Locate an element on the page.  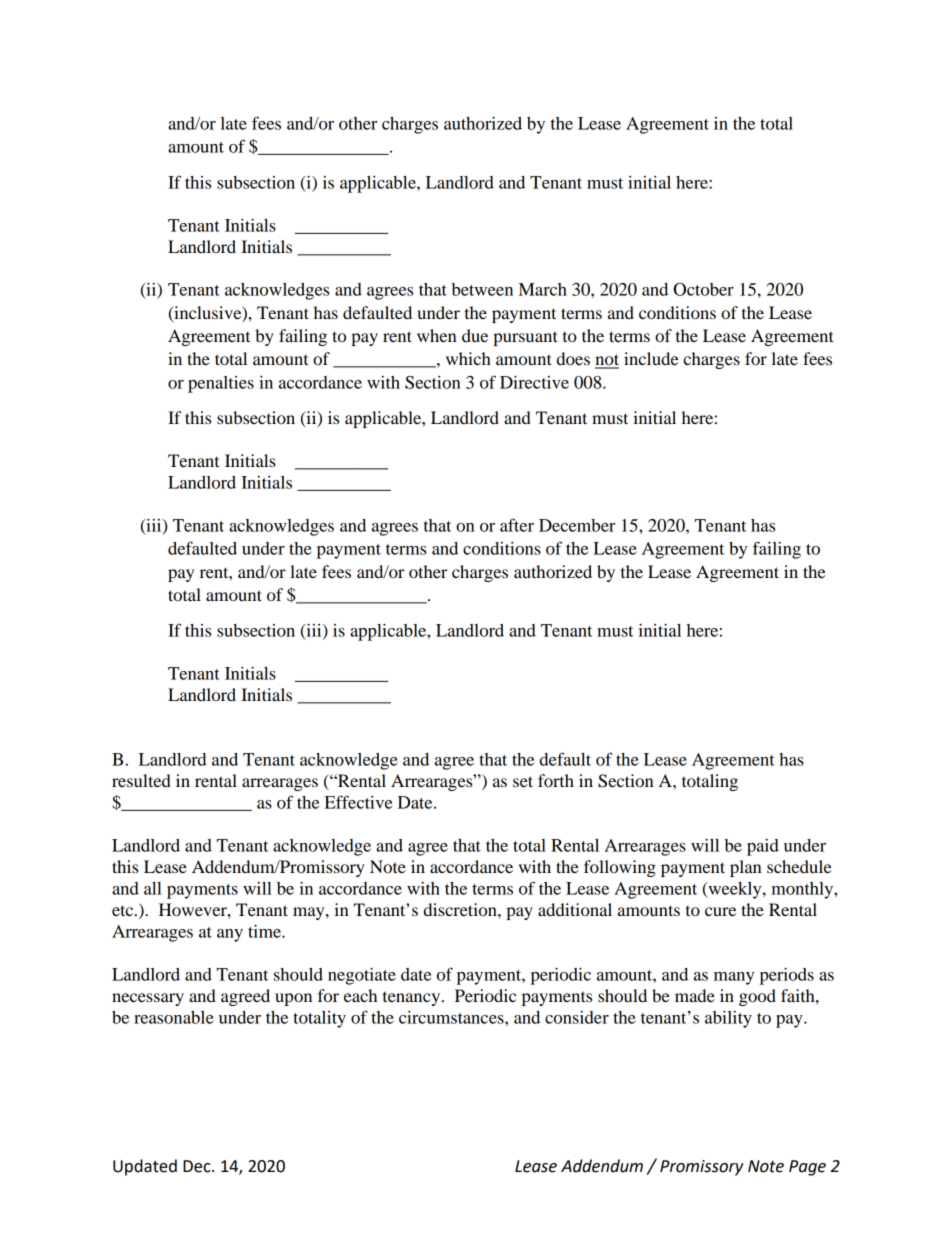
after is located at coordinates (517, 525).
